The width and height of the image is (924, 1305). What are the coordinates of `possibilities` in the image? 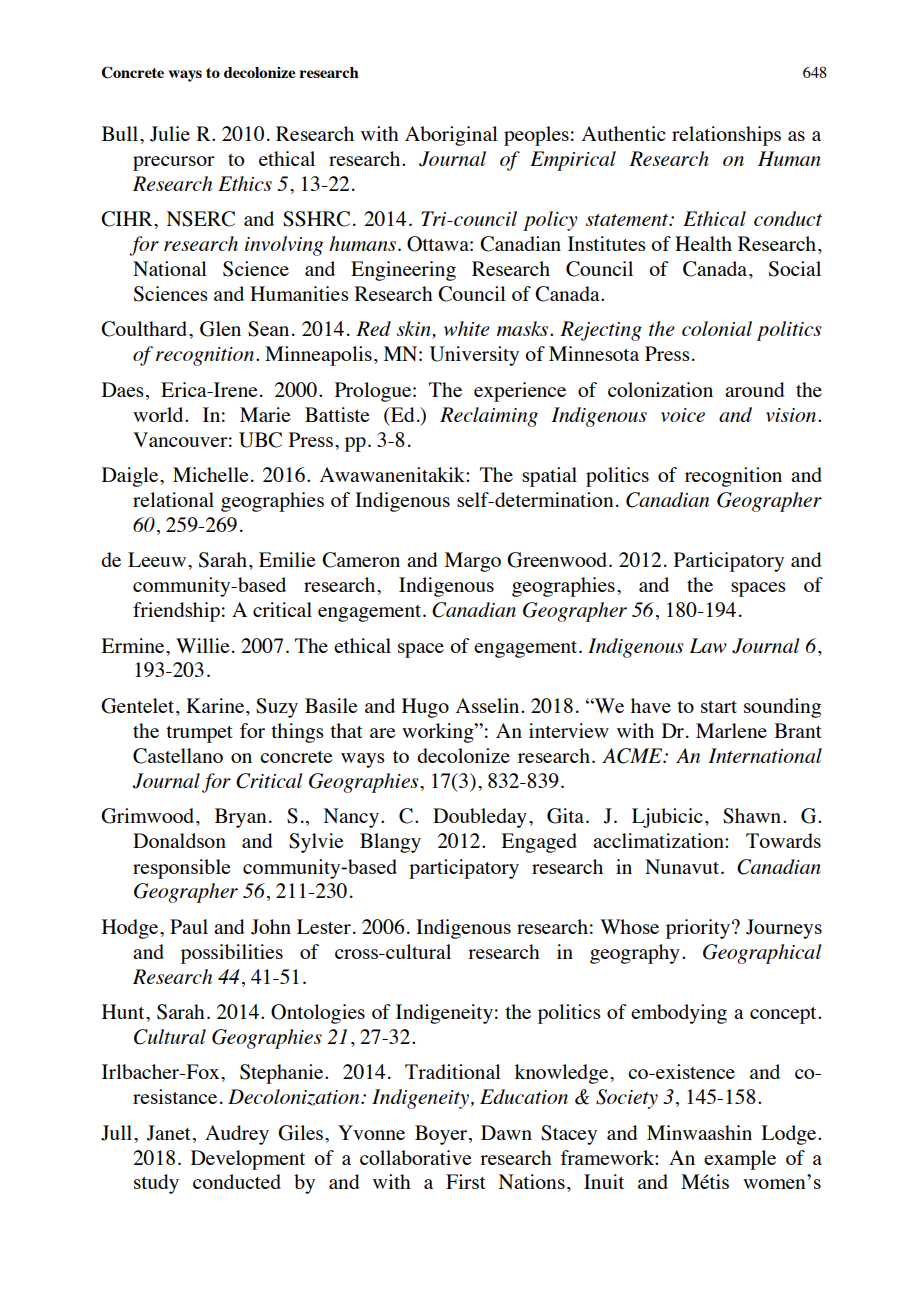 It's located at (232, 954).
